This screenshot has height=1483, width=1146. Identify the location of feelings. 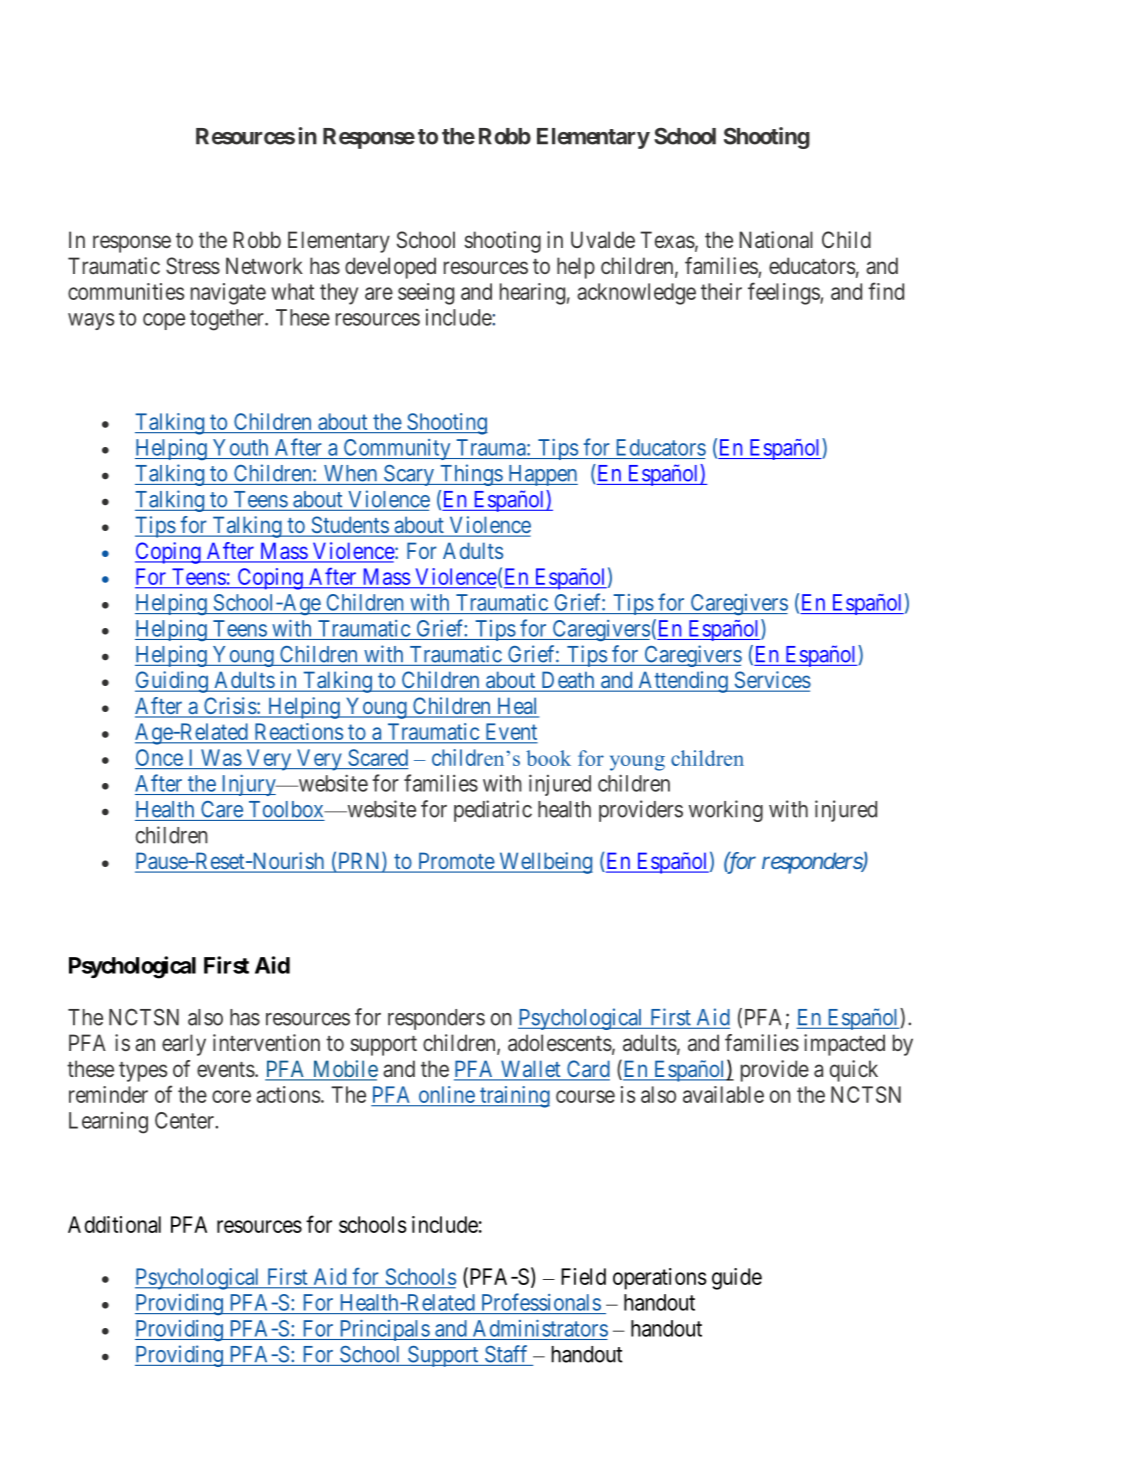
(784, 293).
